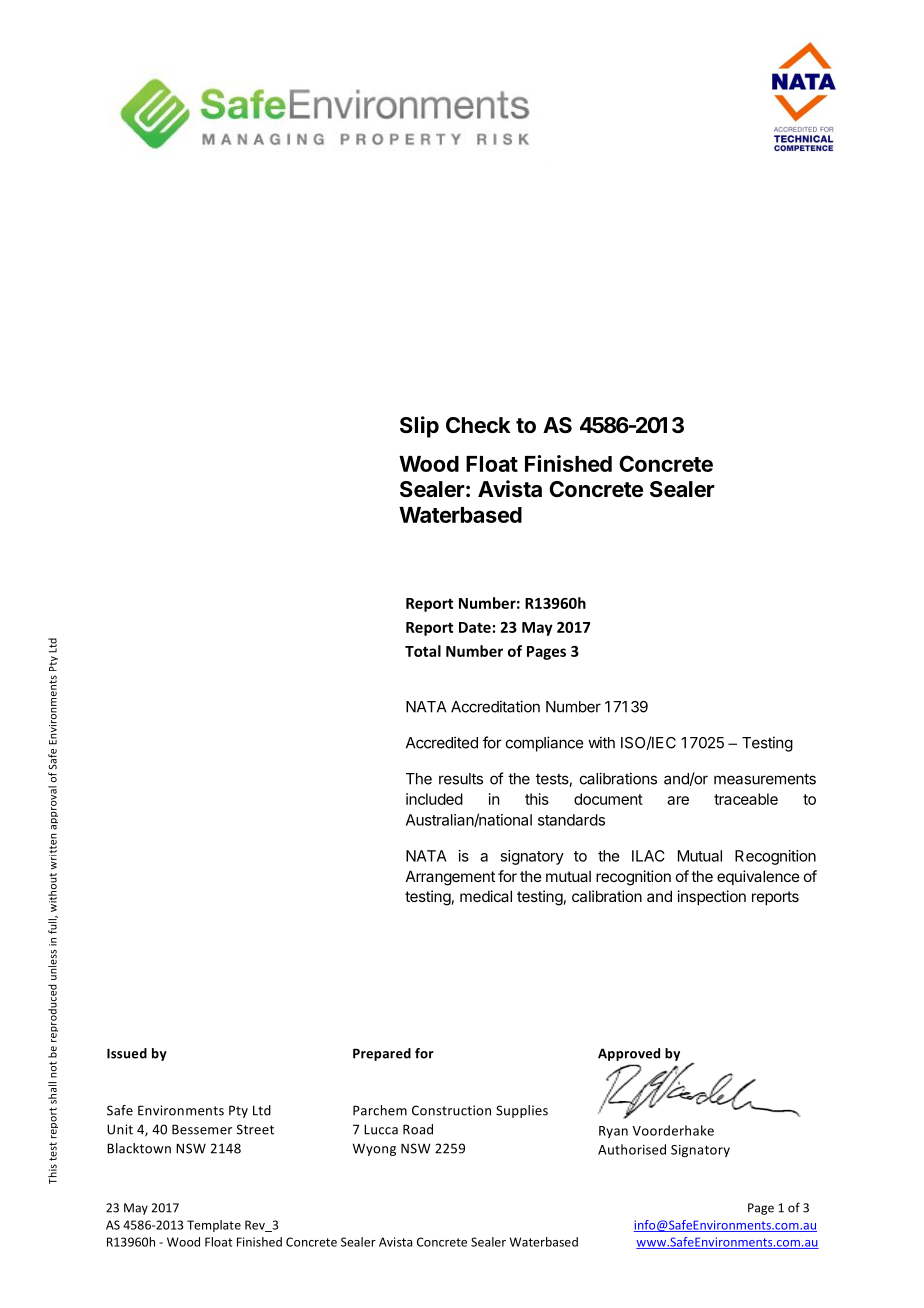  I want to click on Date, so click(475, 627).
